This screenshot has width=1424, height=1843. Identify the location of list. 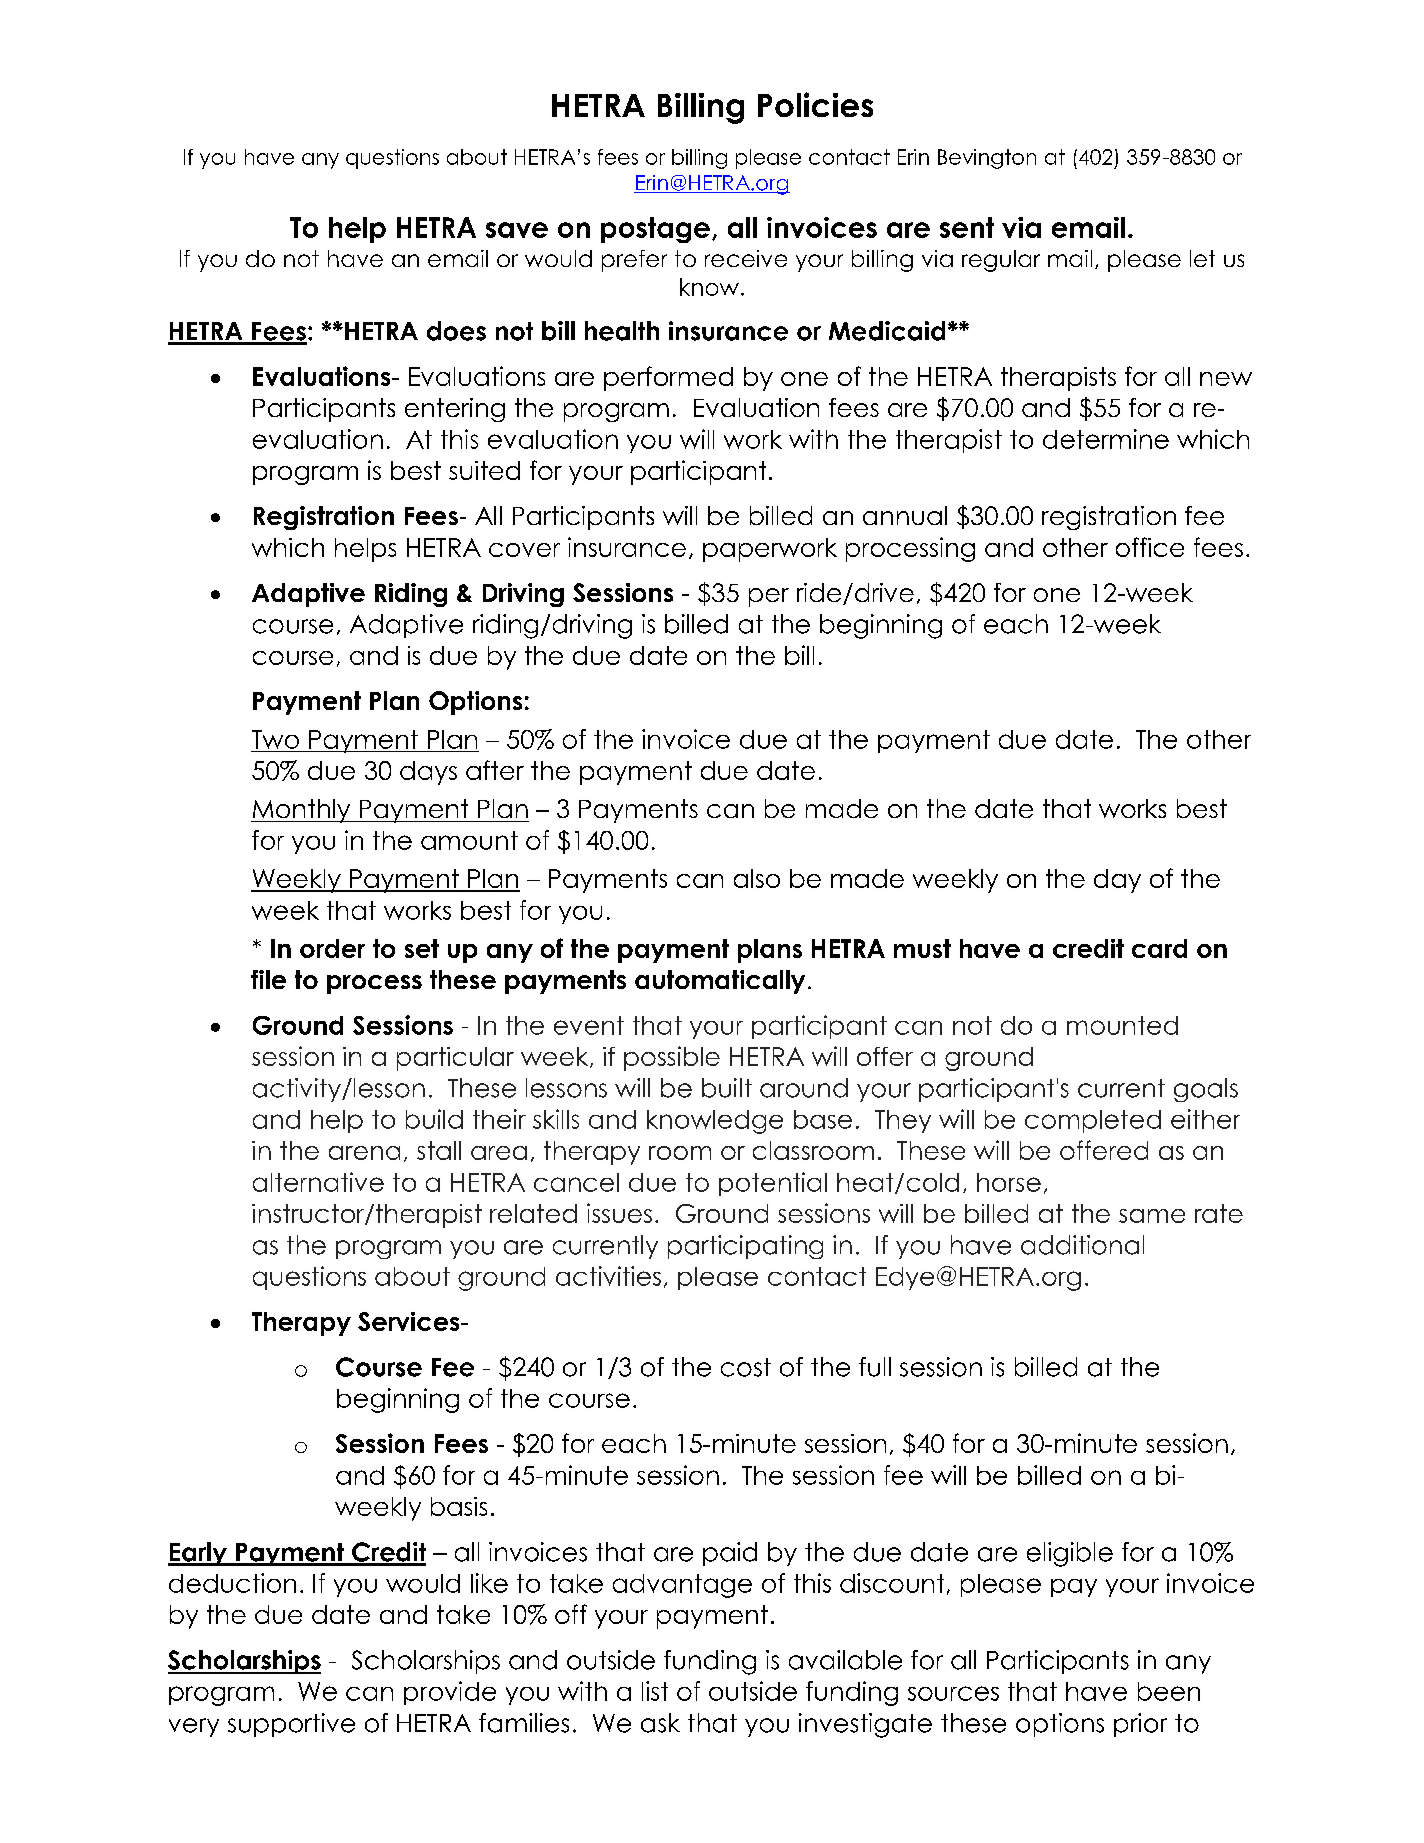
(655, 1691).
